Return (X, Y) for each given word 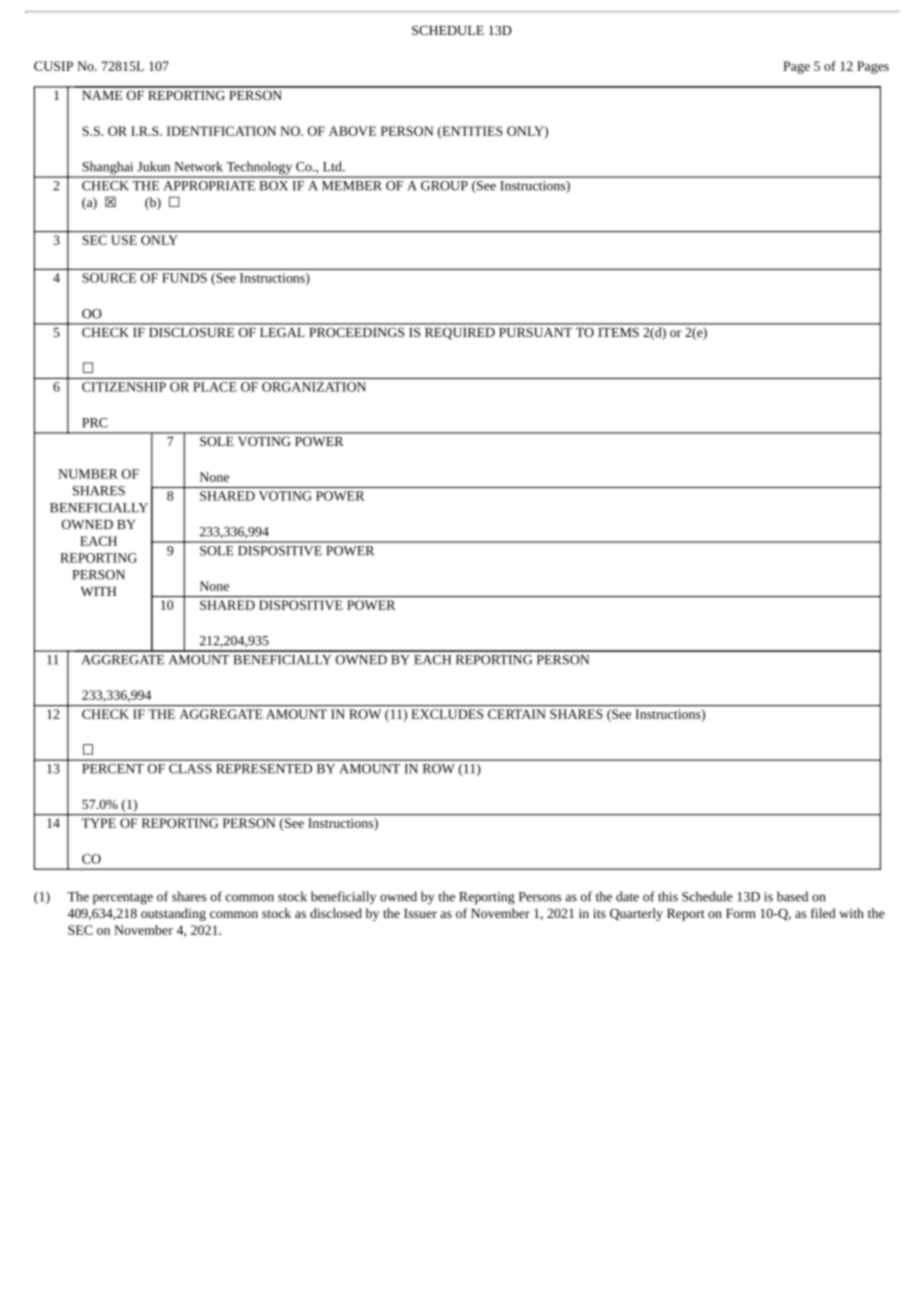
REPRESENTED (264, 768)
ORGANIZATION (314, 387)
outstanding (173, 914)
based (792, 896)
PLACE (215, 387)
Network (198, 166)
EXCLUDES (447, 714)
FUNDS (184, 278)
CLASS (190, 768)
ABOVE (352, 131)
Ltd (333, 166)
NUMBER (88, 474)
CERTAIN (517, 714)
